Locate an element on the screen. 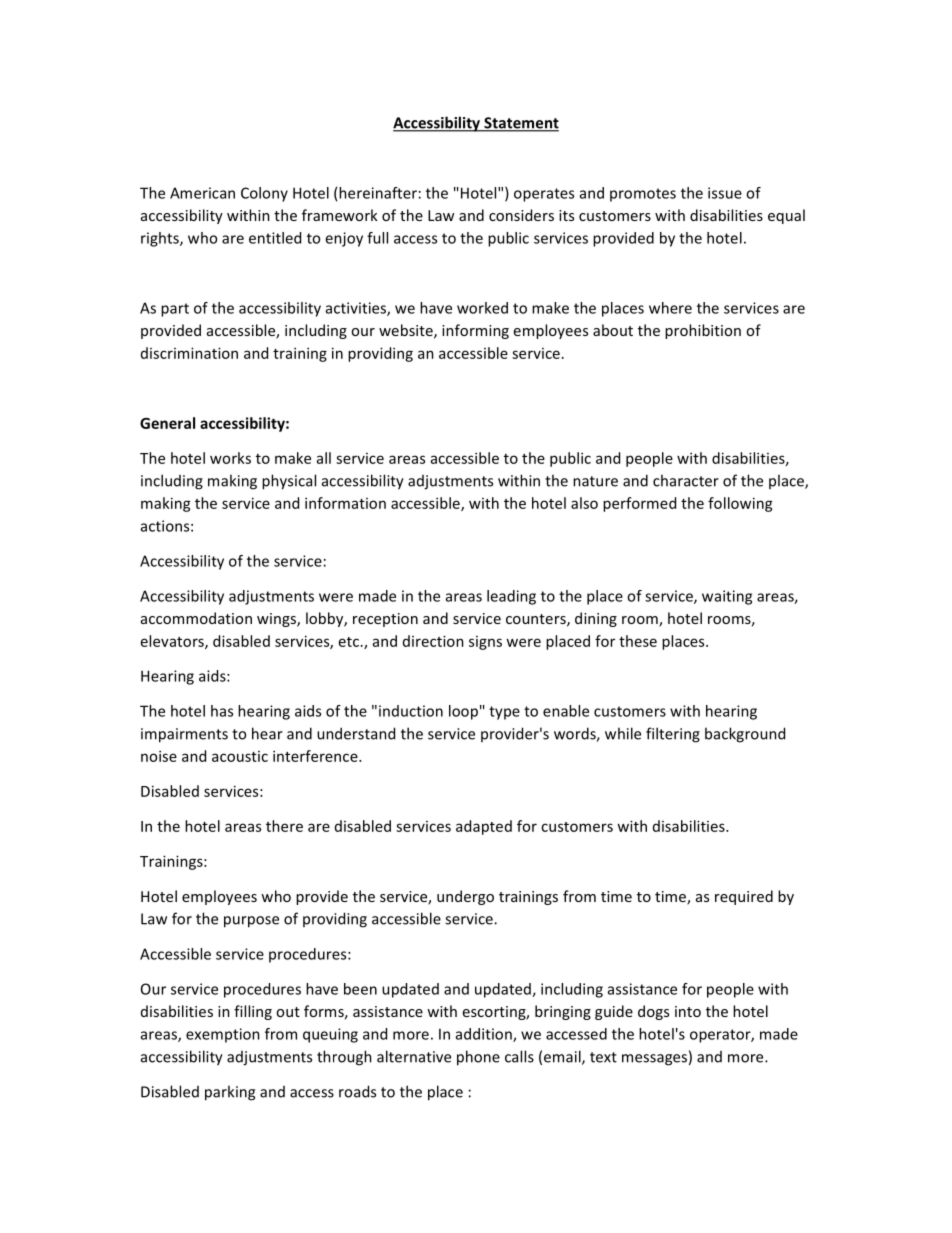 Image resolution: width=952 pixels, height=1233 pixels. issue is located at coordinates (725, 193).
